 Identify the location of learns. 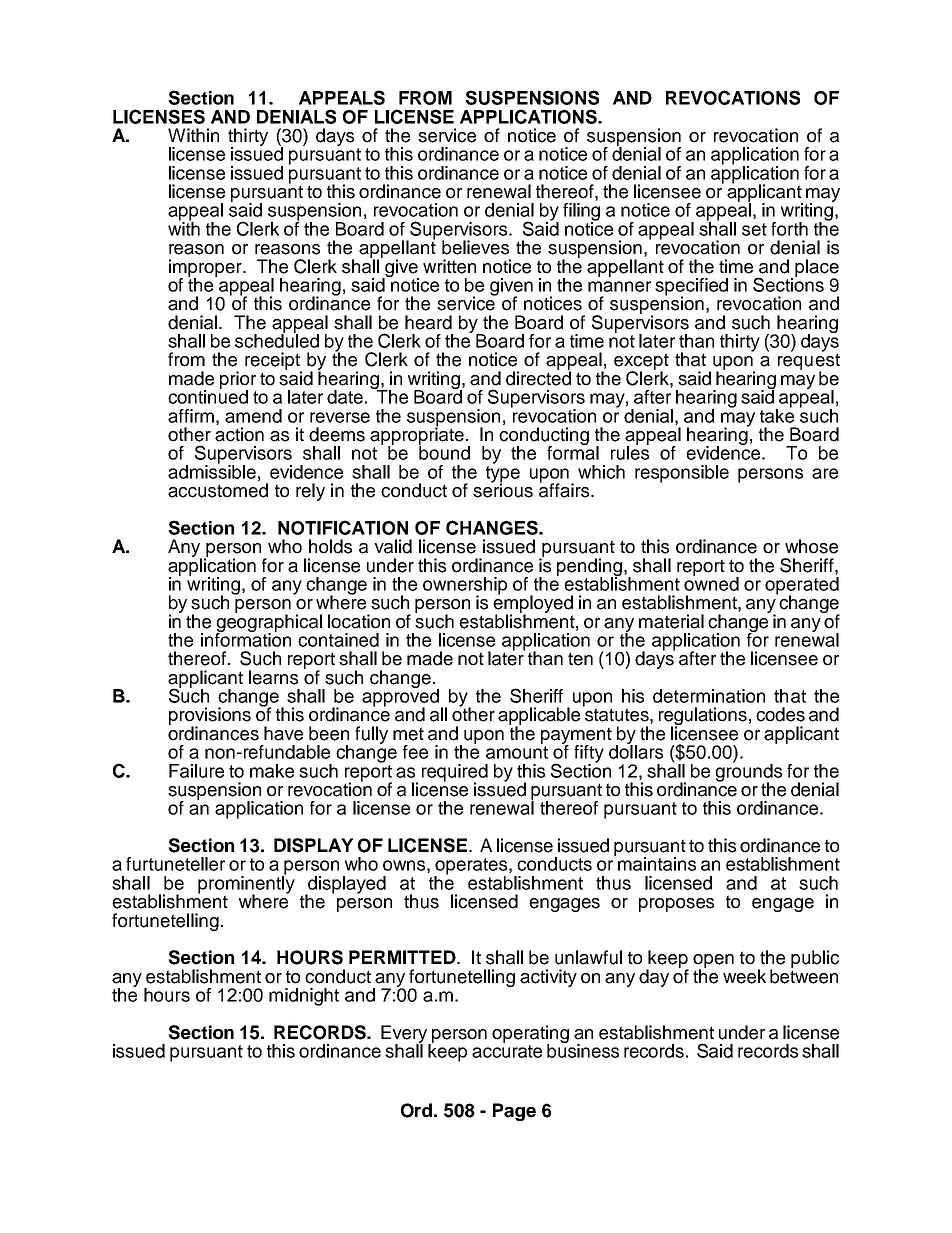
(273, 677).
